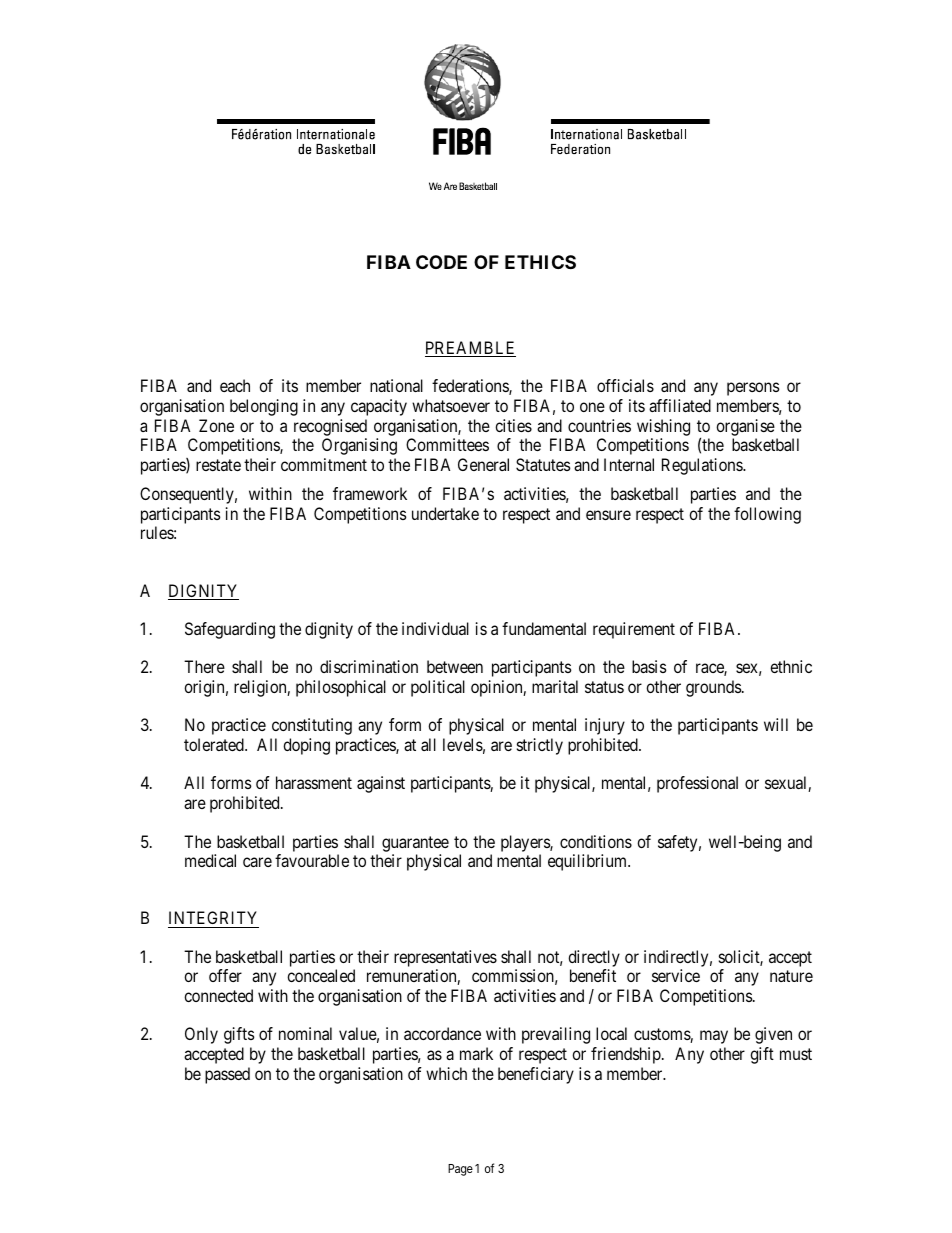 This document has height=1233, width=952. What do you see at coordinates (227, 1075) in the document?
I see `passed` at bounding box center [227, 1075].
